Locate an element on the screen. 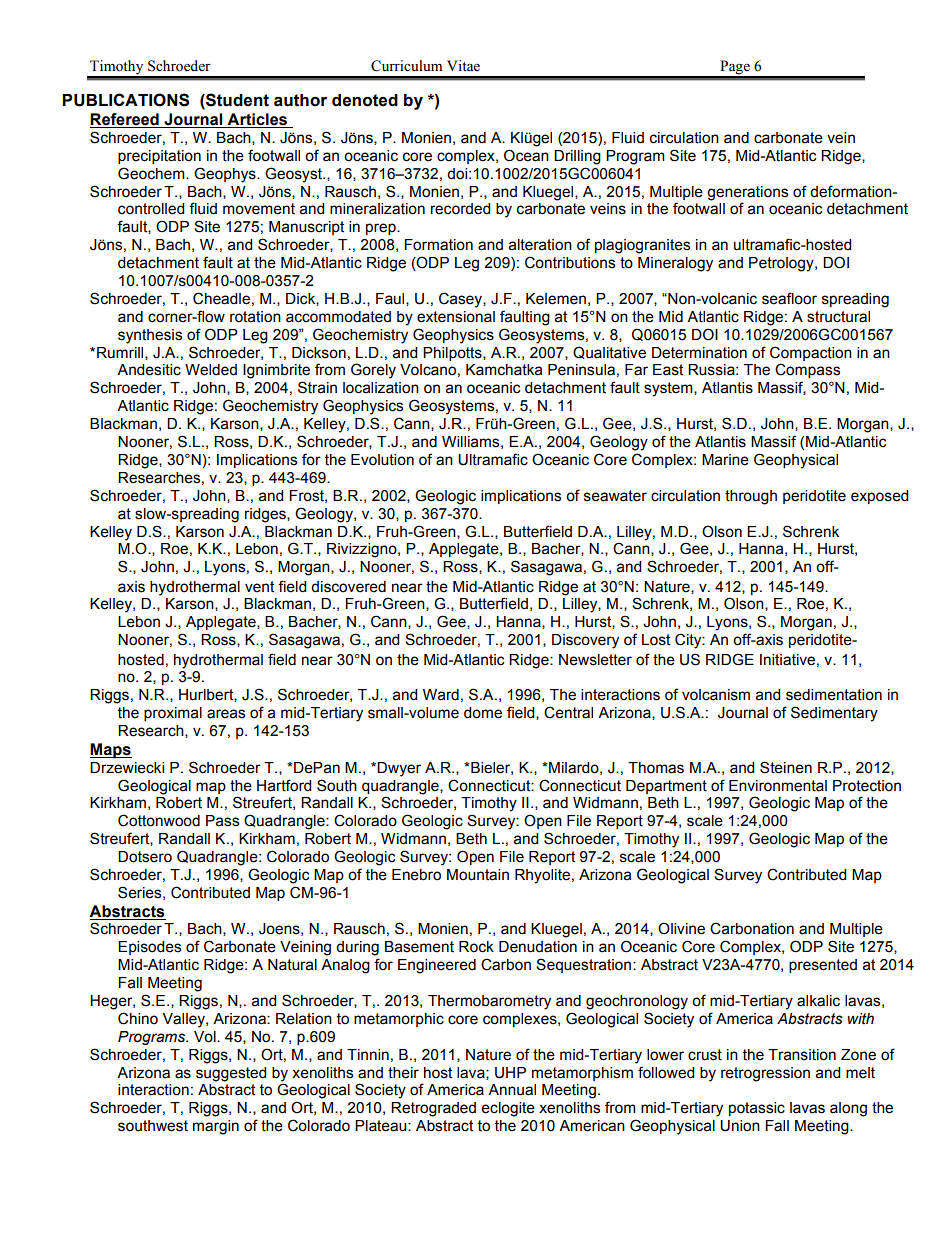 This screenshot has height=1233, width=952. Environmental is located at coordinates (778, 786).
